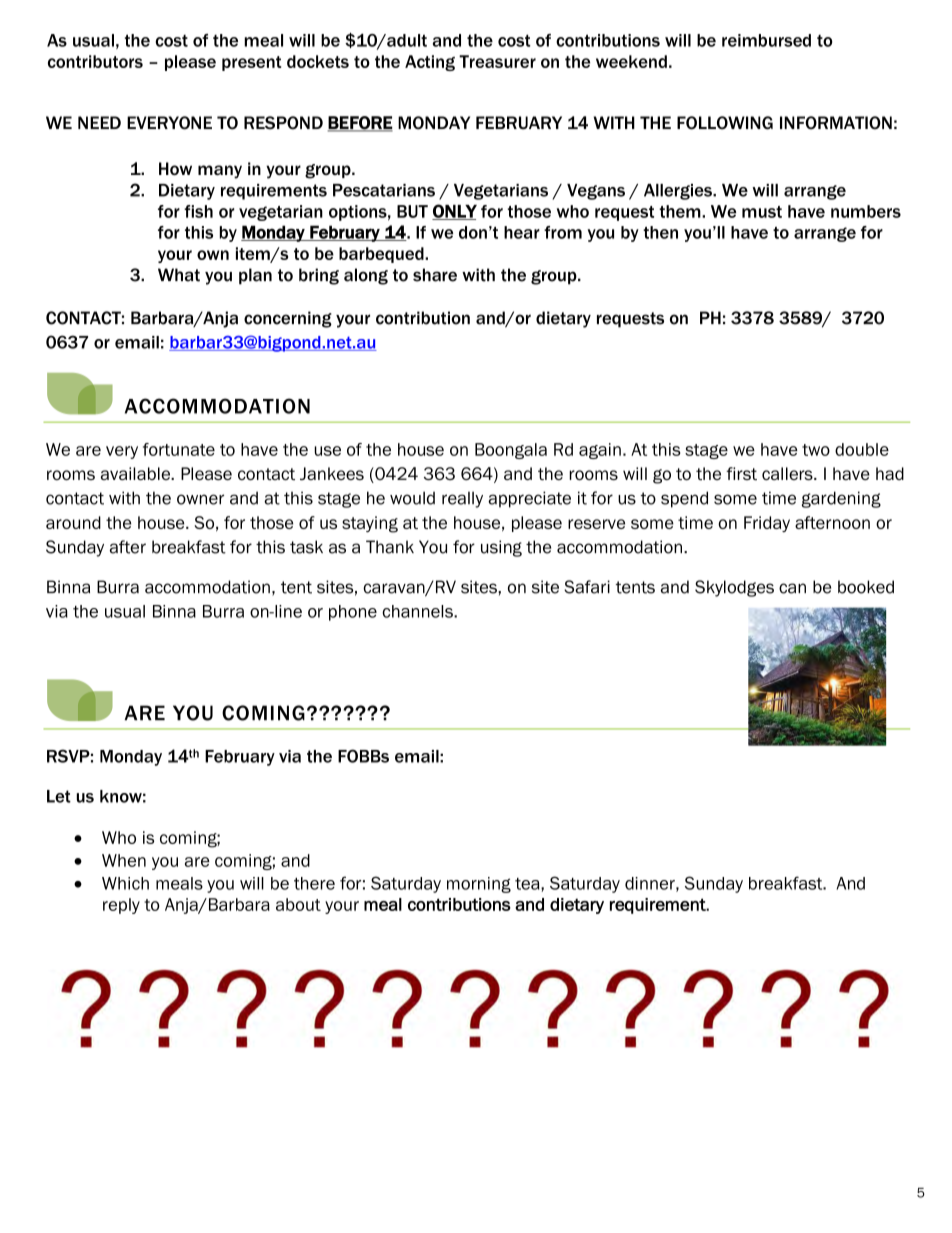  Describe the element at coordinates (179, 275) in the page. I see `What` at that location.
